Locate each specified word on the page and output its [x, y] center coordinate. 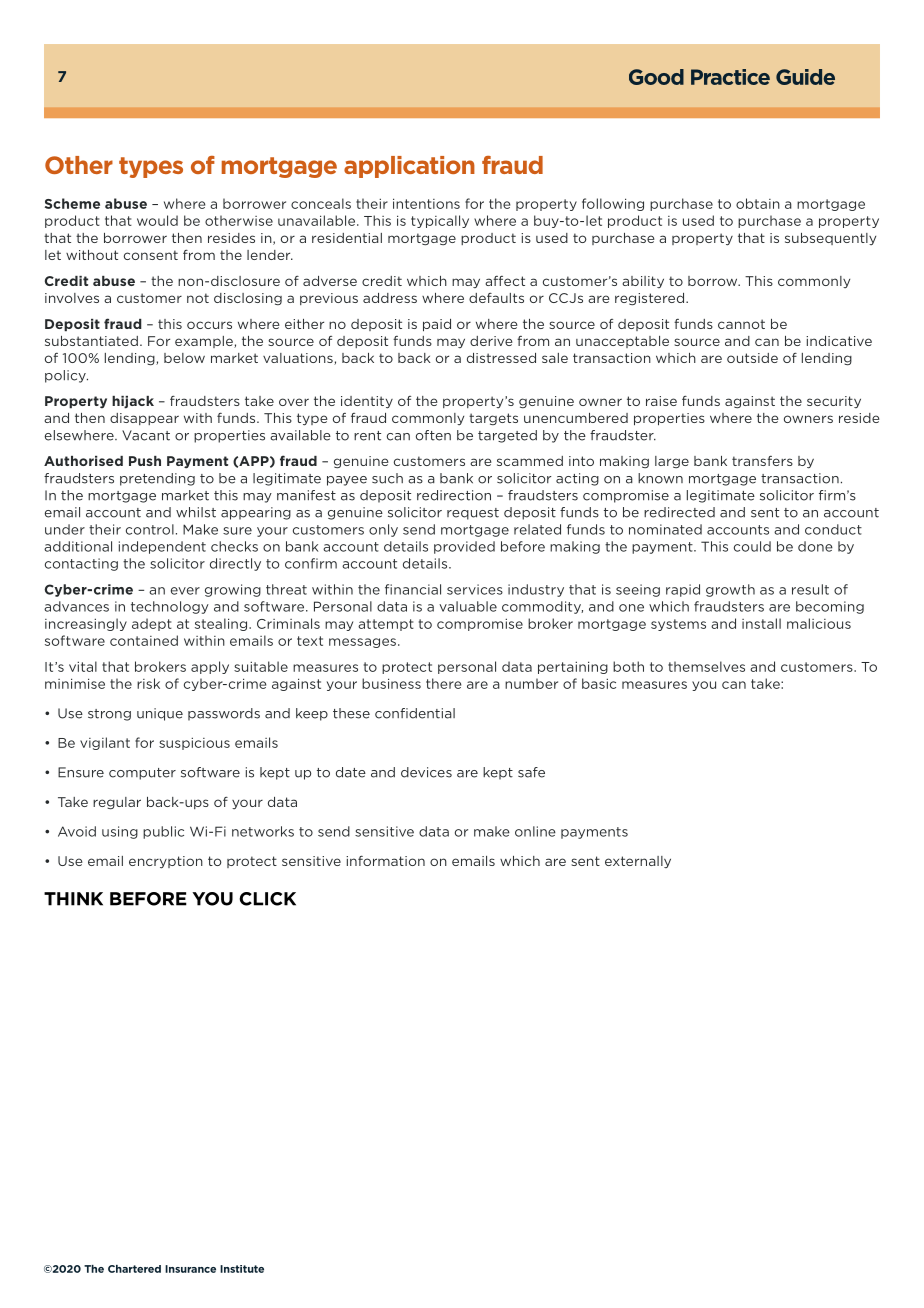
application [409, 167]
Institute [242, 1269]
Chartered [134, 1269]
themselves [706, 666]
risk [148, 683]
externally [638, 862]
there [443, 683]
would [157, 220]
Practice [730, 77]
